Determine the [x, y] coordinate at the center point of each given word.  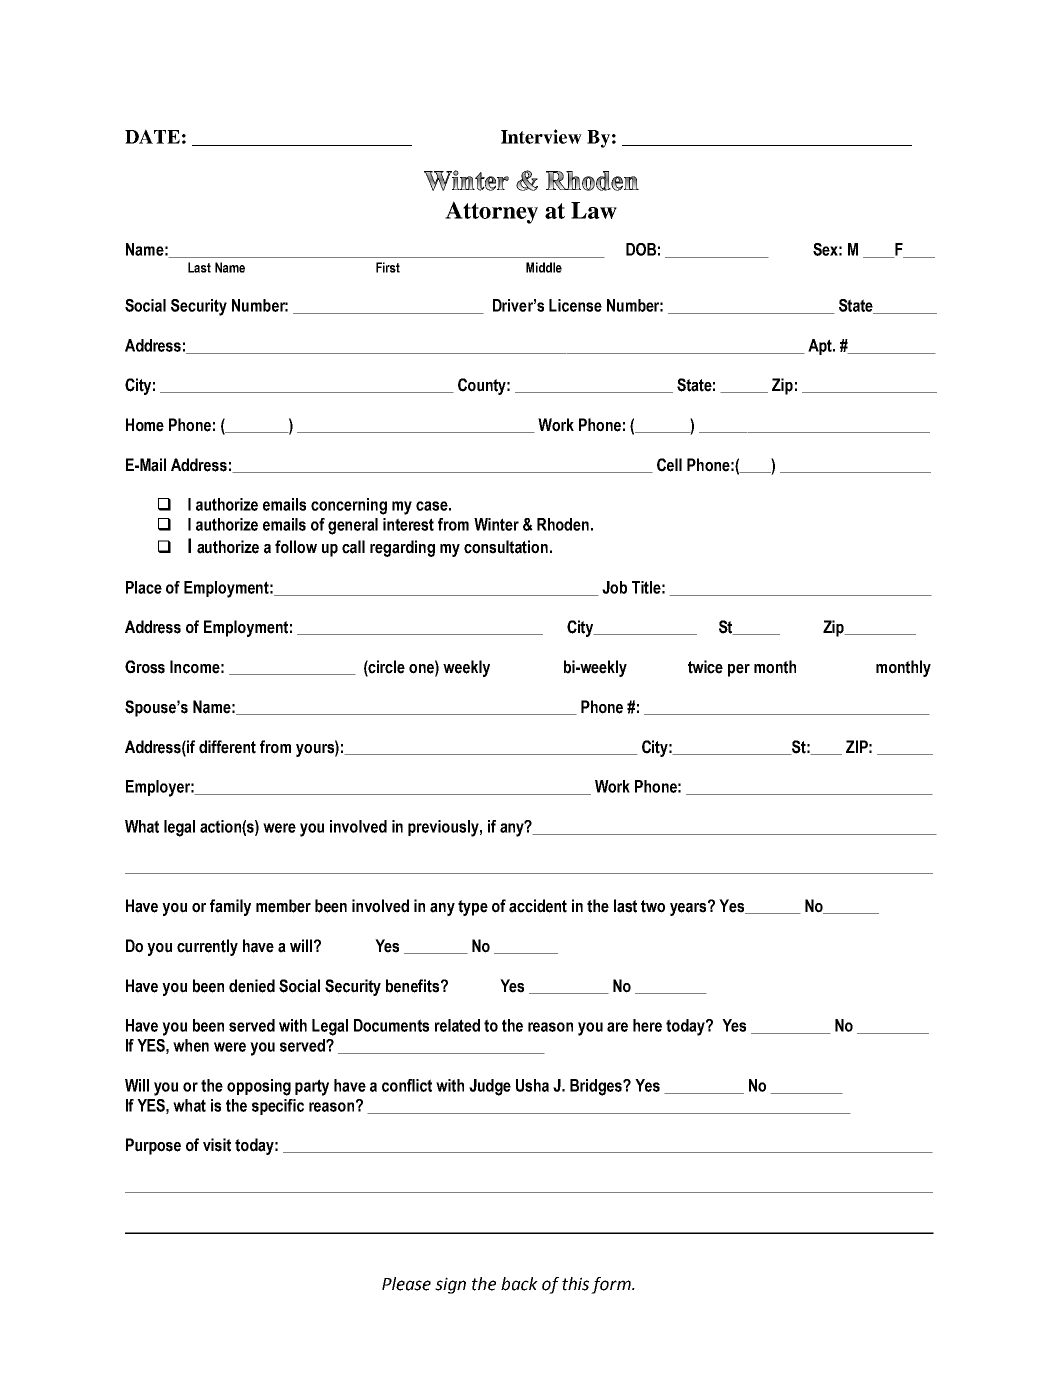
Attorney [491, 212]
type [473, 908]
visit [217, 1145]
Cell [669, 465]
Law [594, 210]
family [230, 907]
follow [296, 547]
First [388, 267]
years [689, 908]
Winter [496, 524]
